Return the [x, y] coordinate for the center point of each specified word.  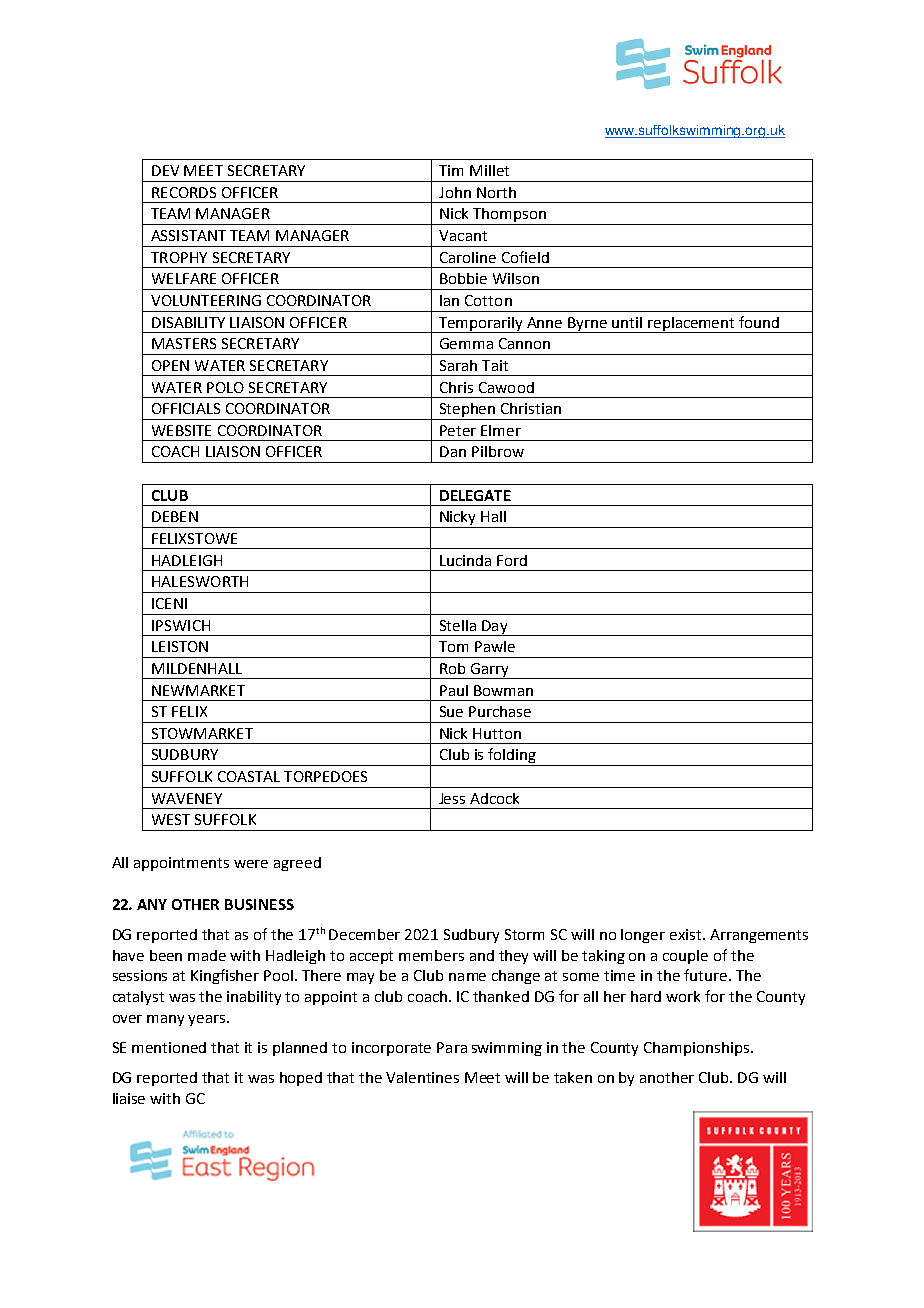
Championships [698, 1049]
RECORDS [184, 192]
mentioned [169, 1047]
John [455, 192]
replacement [691, 325]
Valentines [422, 1077]
